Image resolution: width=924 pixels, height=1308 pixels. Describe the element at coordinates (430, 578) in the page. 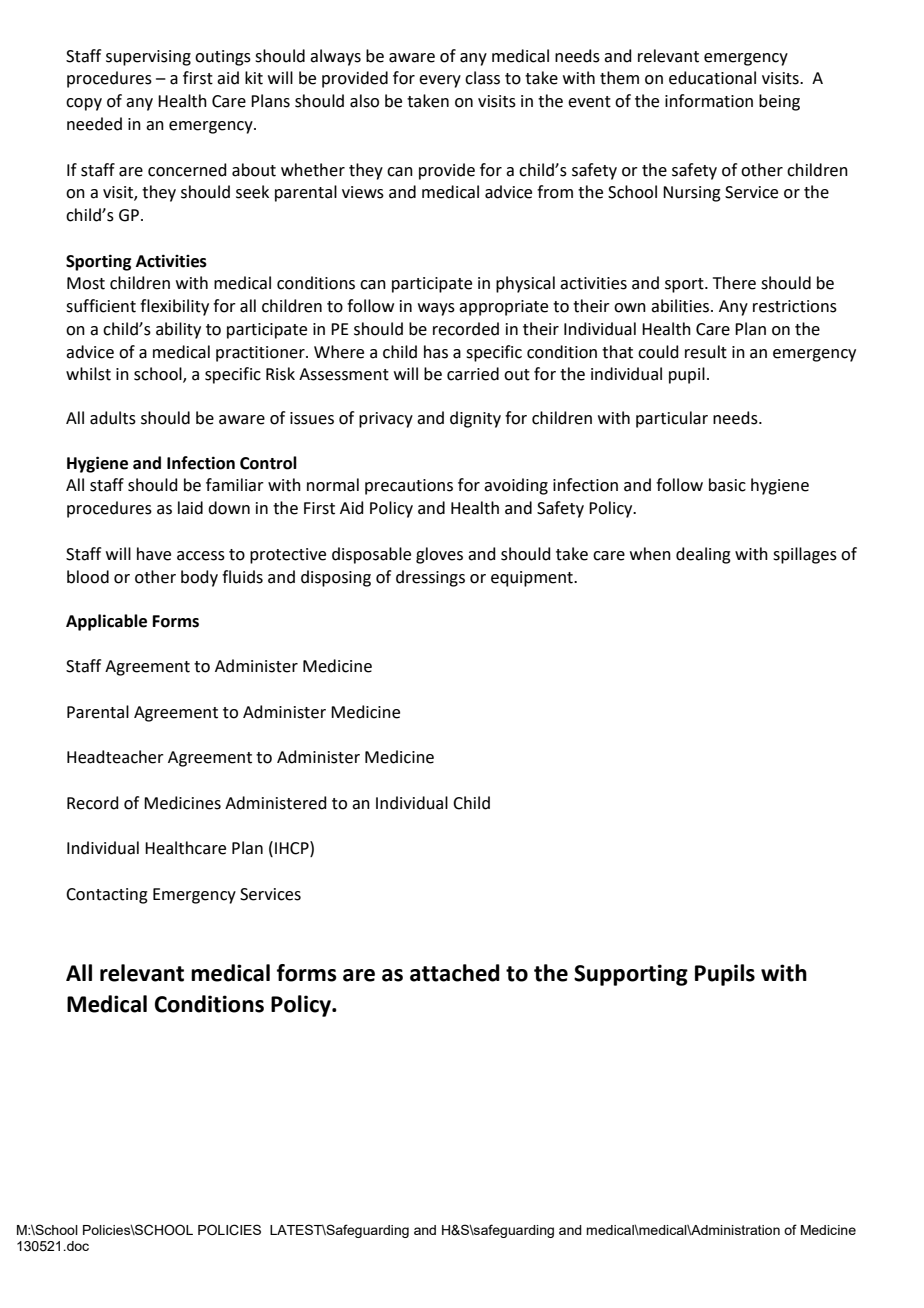

I see `dressings` at that location.
